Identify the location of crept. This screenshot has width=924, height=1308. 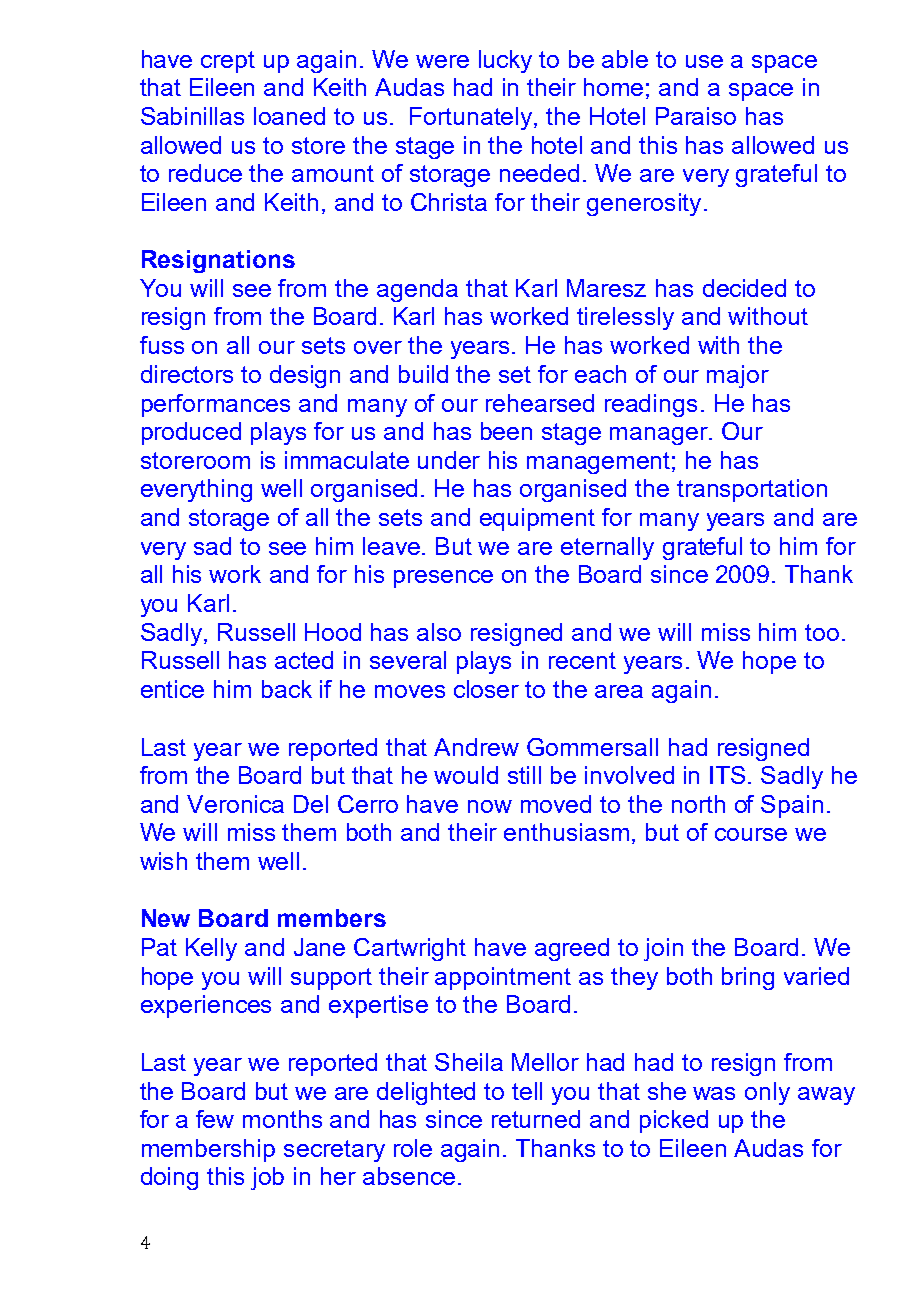
(228, 62).
